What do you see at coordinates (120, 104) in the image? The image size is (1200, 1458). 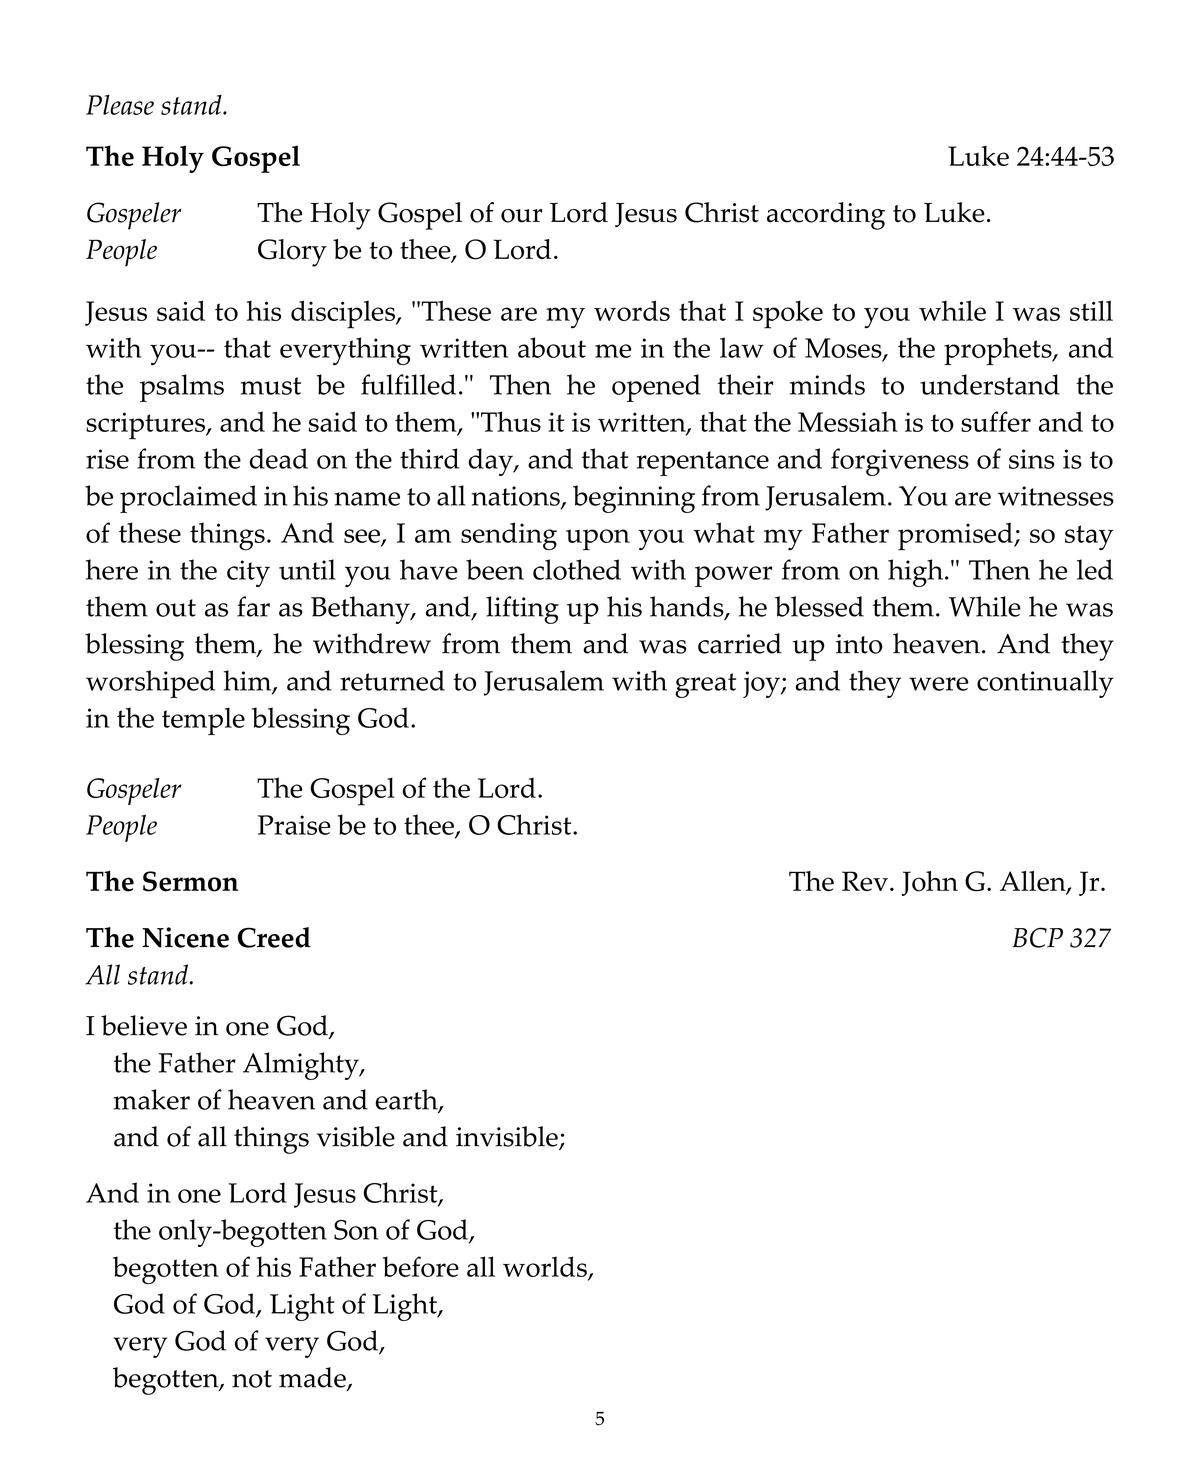 I see `Please` at bounding box center [120, 104].
